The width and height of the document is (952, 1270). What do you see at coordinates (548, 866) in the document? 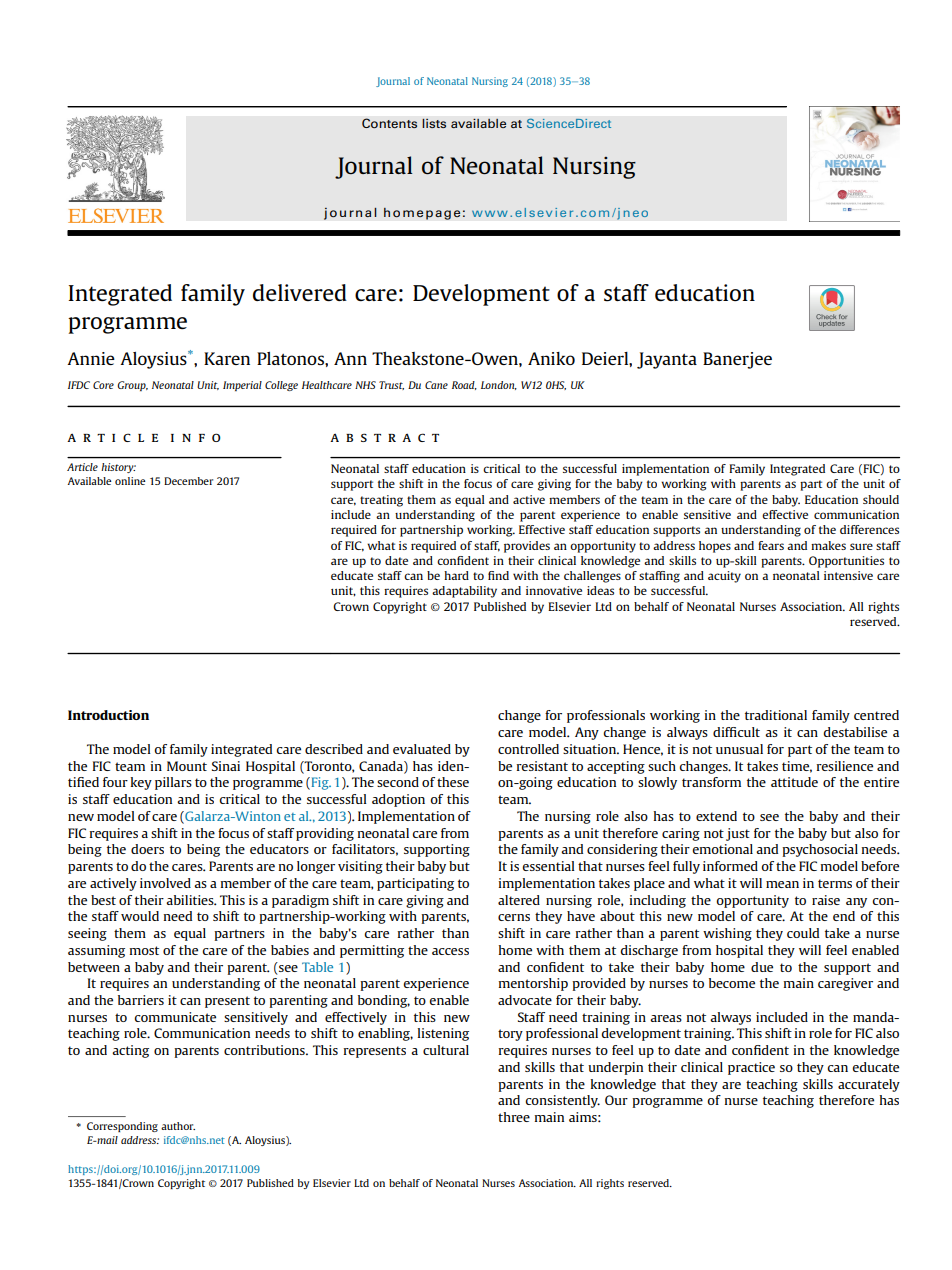
I see `essential` at bounding box center [548, 866].
